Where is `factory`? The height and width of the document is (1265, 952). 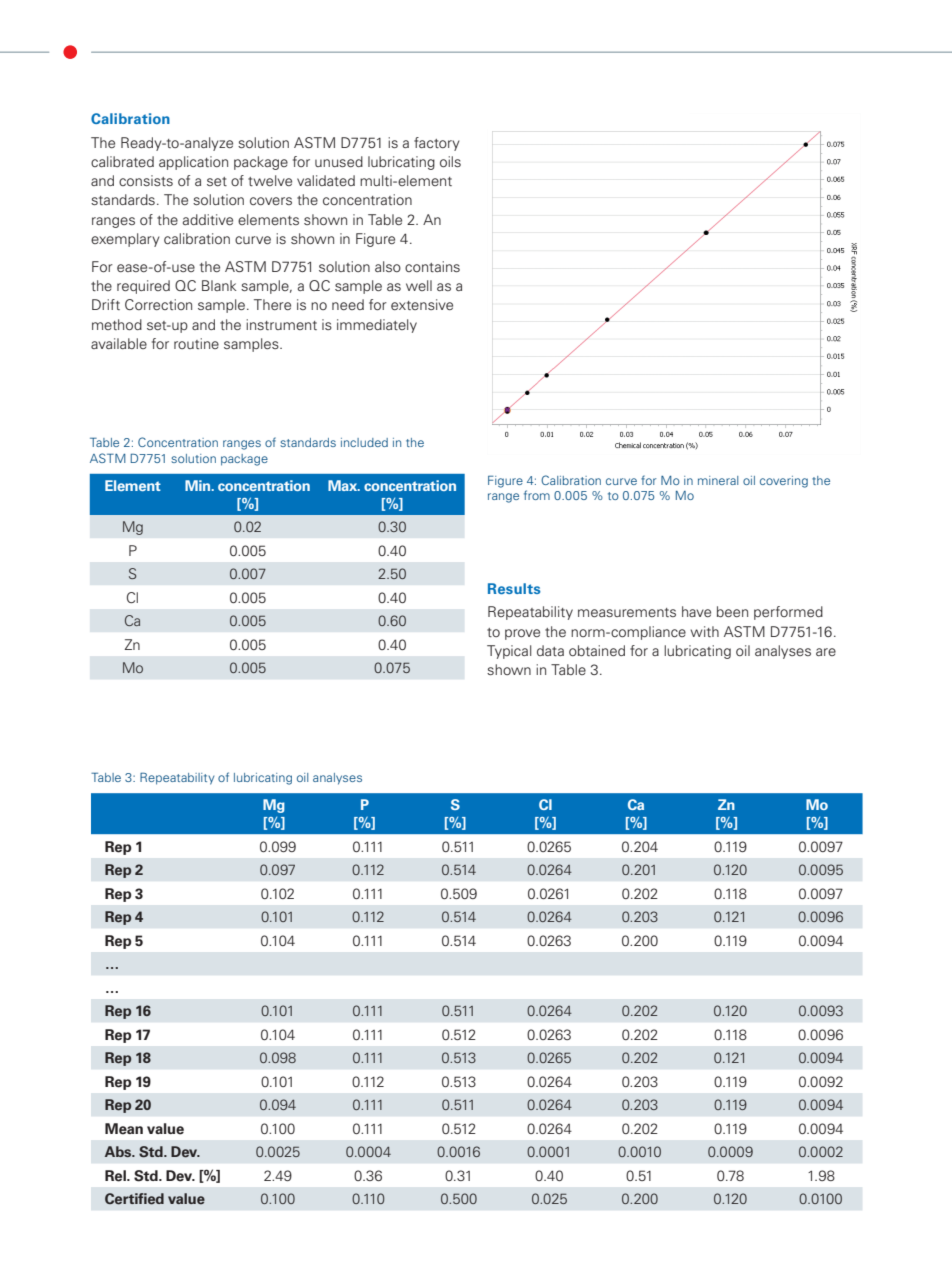 factory is located at coordinates (437, 144).
